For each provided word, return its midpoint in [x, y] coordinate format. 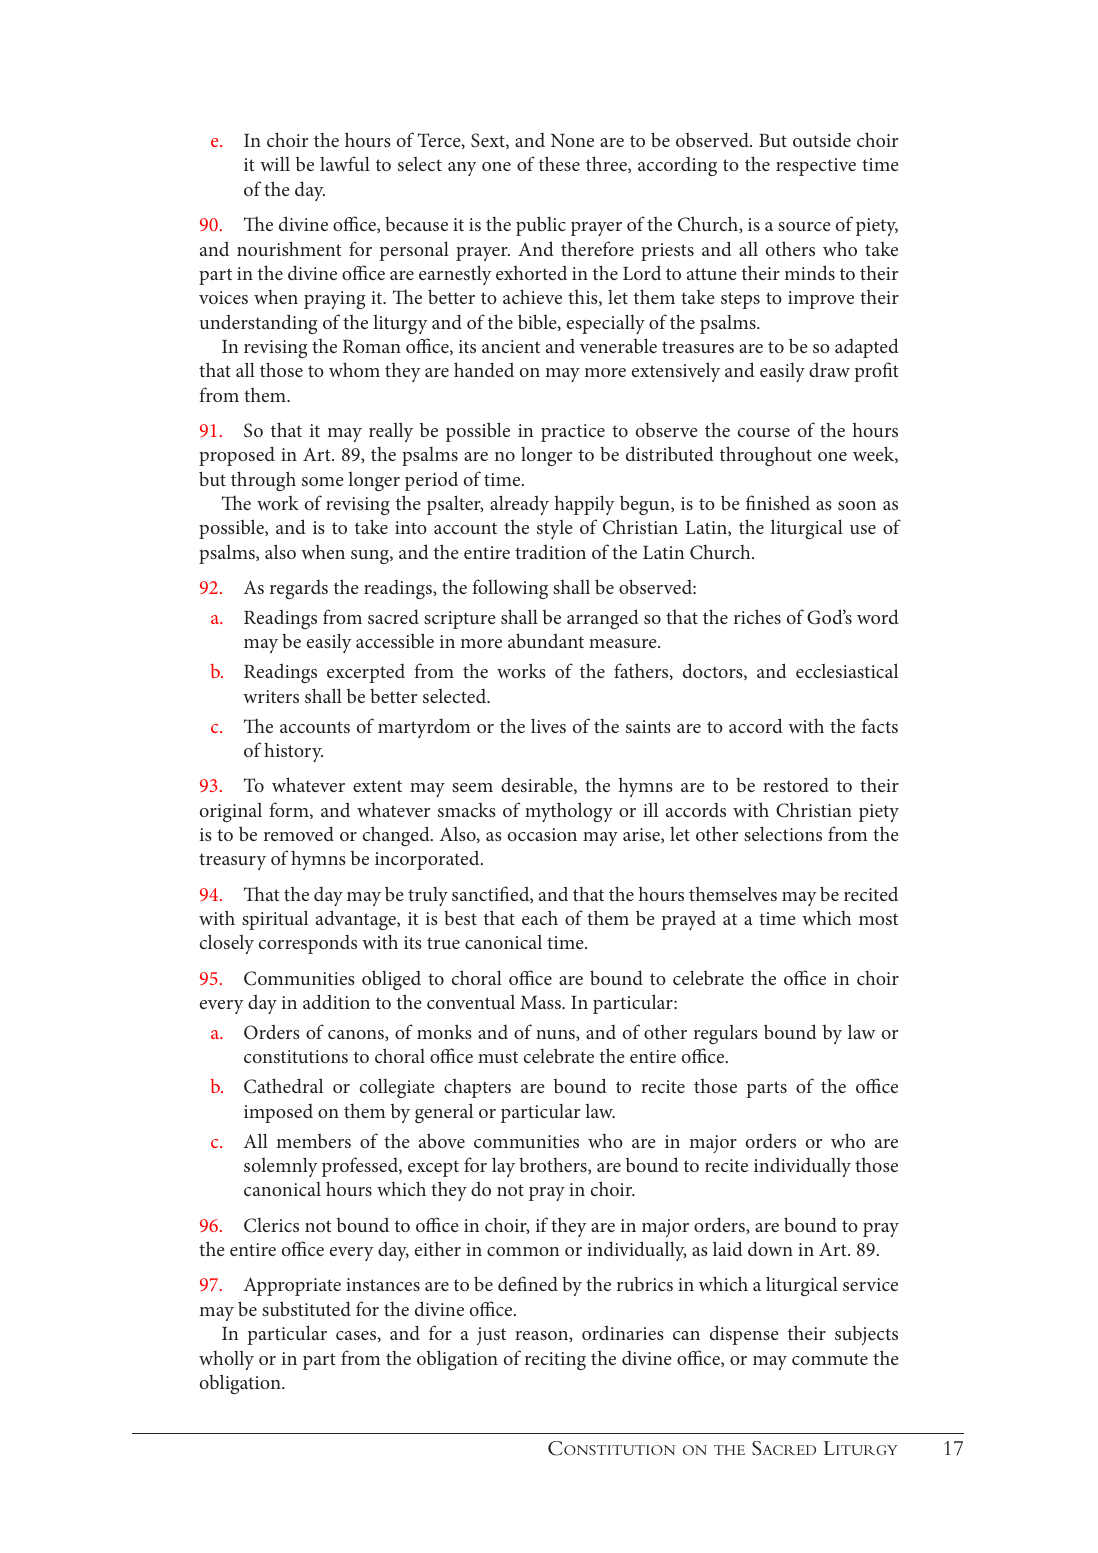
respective [816, 167]
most [878, 919]
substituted [306, 1308]
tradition [550, 551]
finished [778, 502]
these [559, 163]
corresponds [308, 944]
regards [299, 589]
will [275, 163]
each [540, 917]
